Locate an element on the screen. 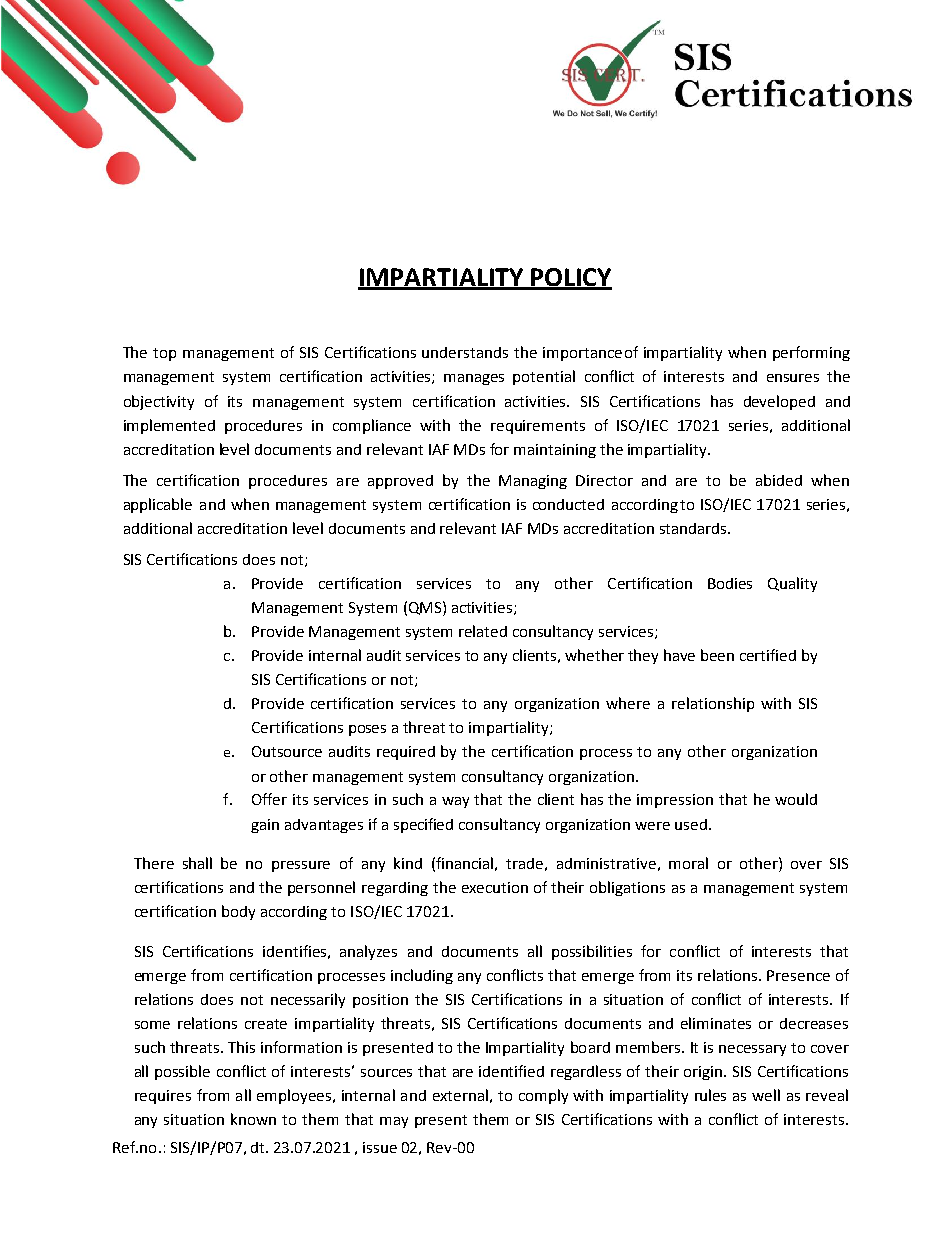 The height and width of the screenshot is (1233, 952). known is located at coordinates (253, 1119).
